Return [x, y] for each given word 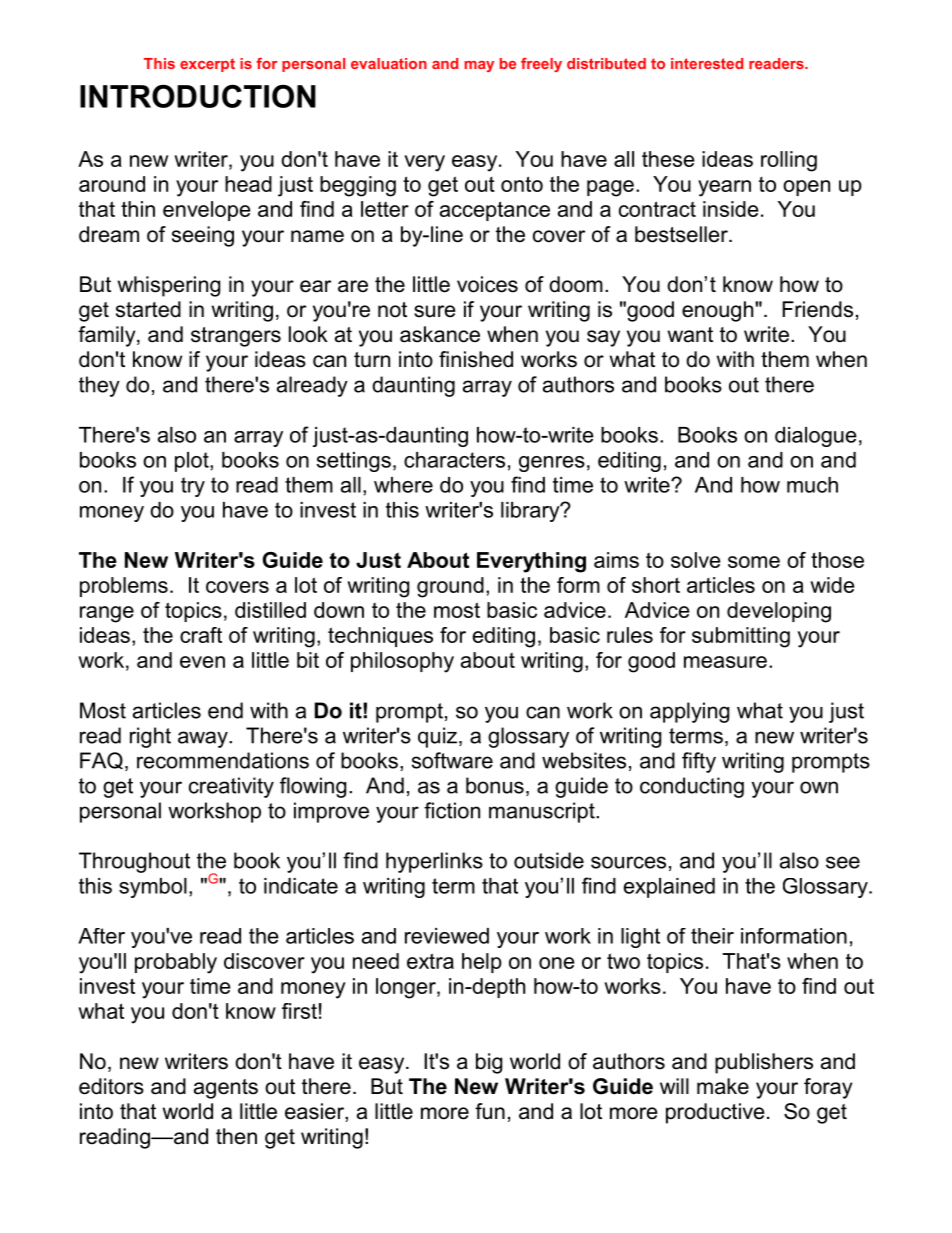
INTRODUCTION [198, 96]
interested [707, 63]
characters [454, 460]
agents [226, 1089]
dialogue [816, 437]
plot [193, 462]
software [452, 760]
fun [490, 1111]
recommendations [223, 760]
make [723, 1086]
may [479, 66]
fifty [699, 762]
